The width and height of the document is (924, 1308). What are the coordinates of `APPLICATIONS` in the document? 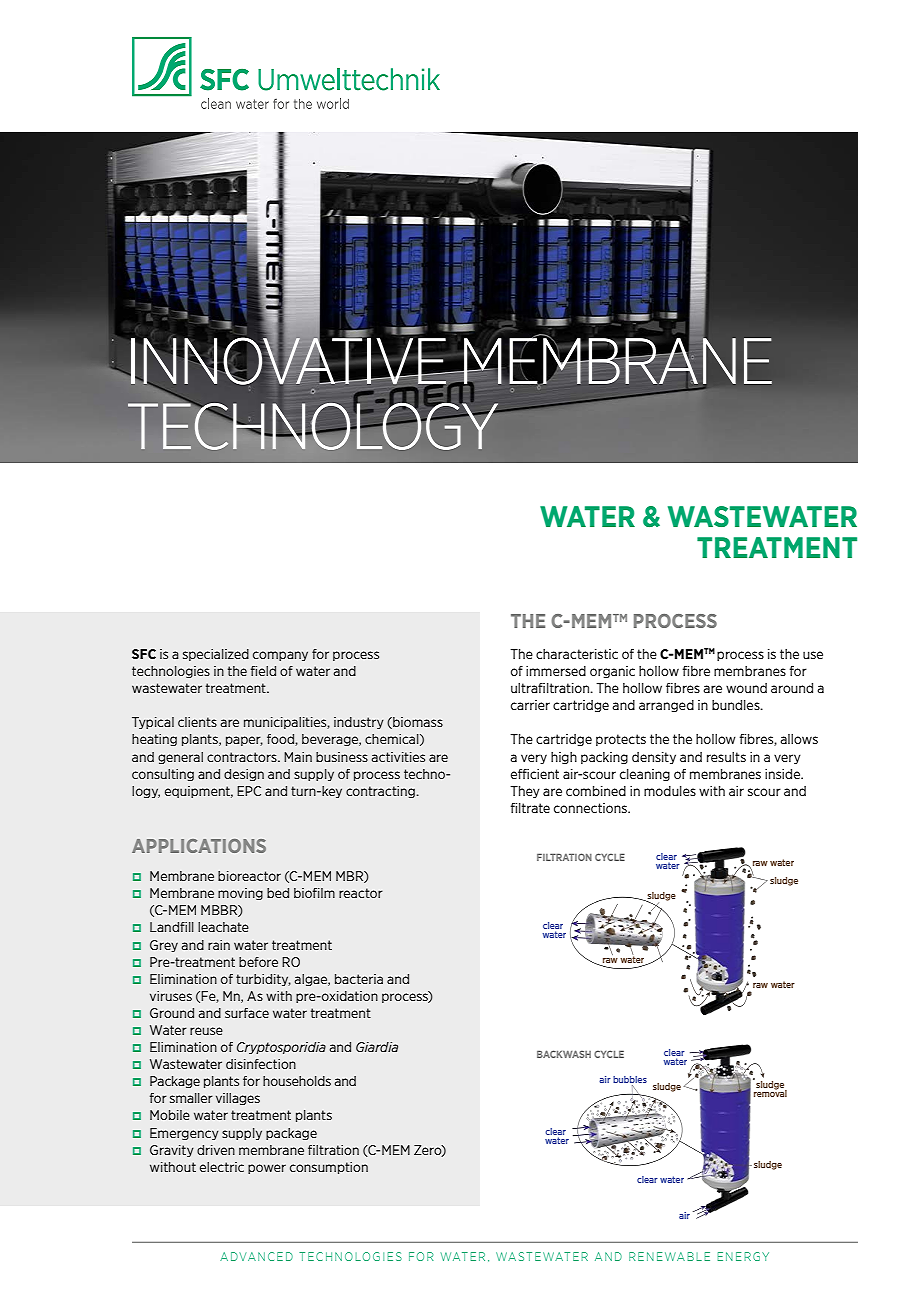 It's located at (199, 846).
